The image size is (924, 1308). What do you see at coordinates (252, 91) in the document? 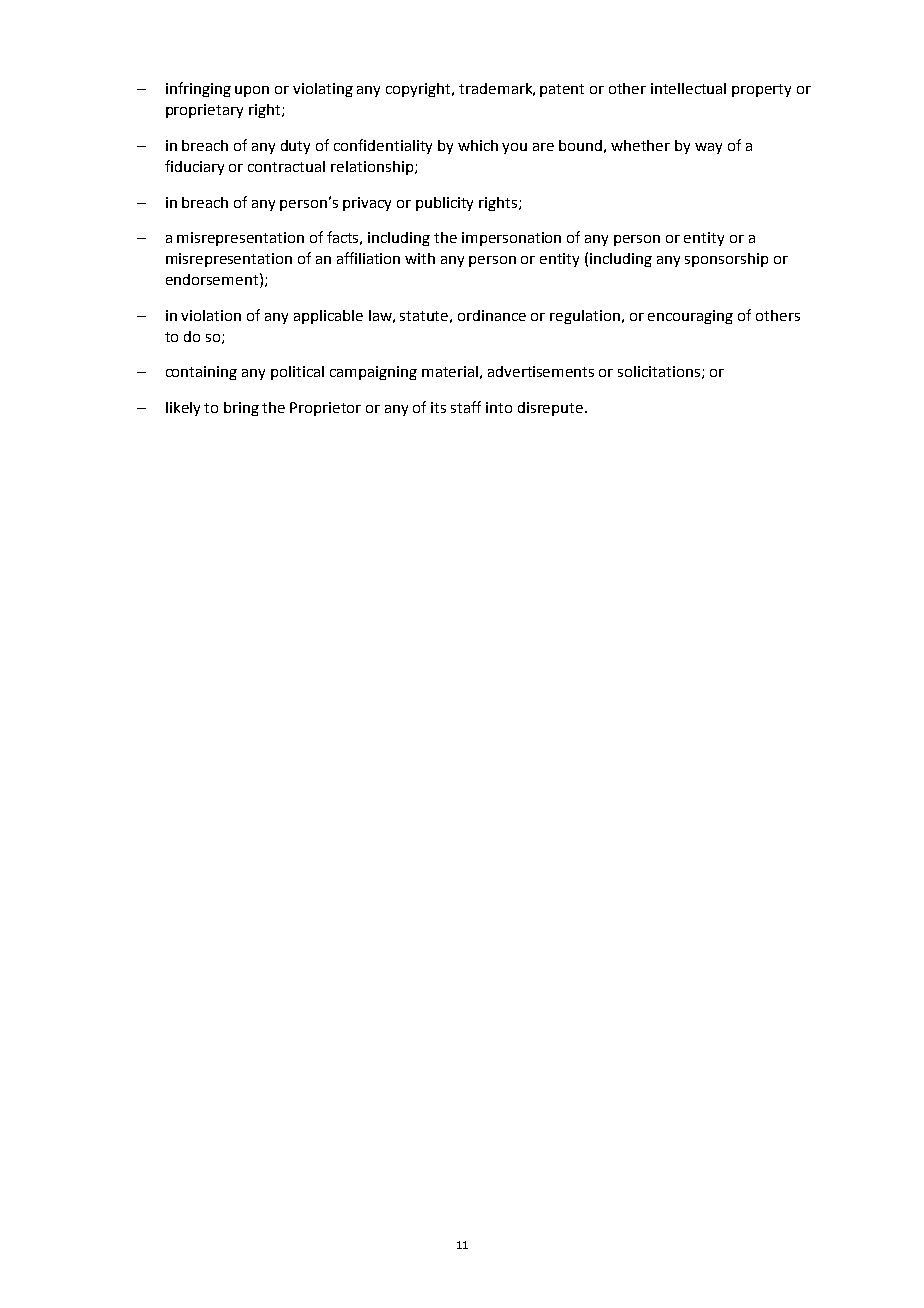
I see `upon` at bounding box center [252, 91].
